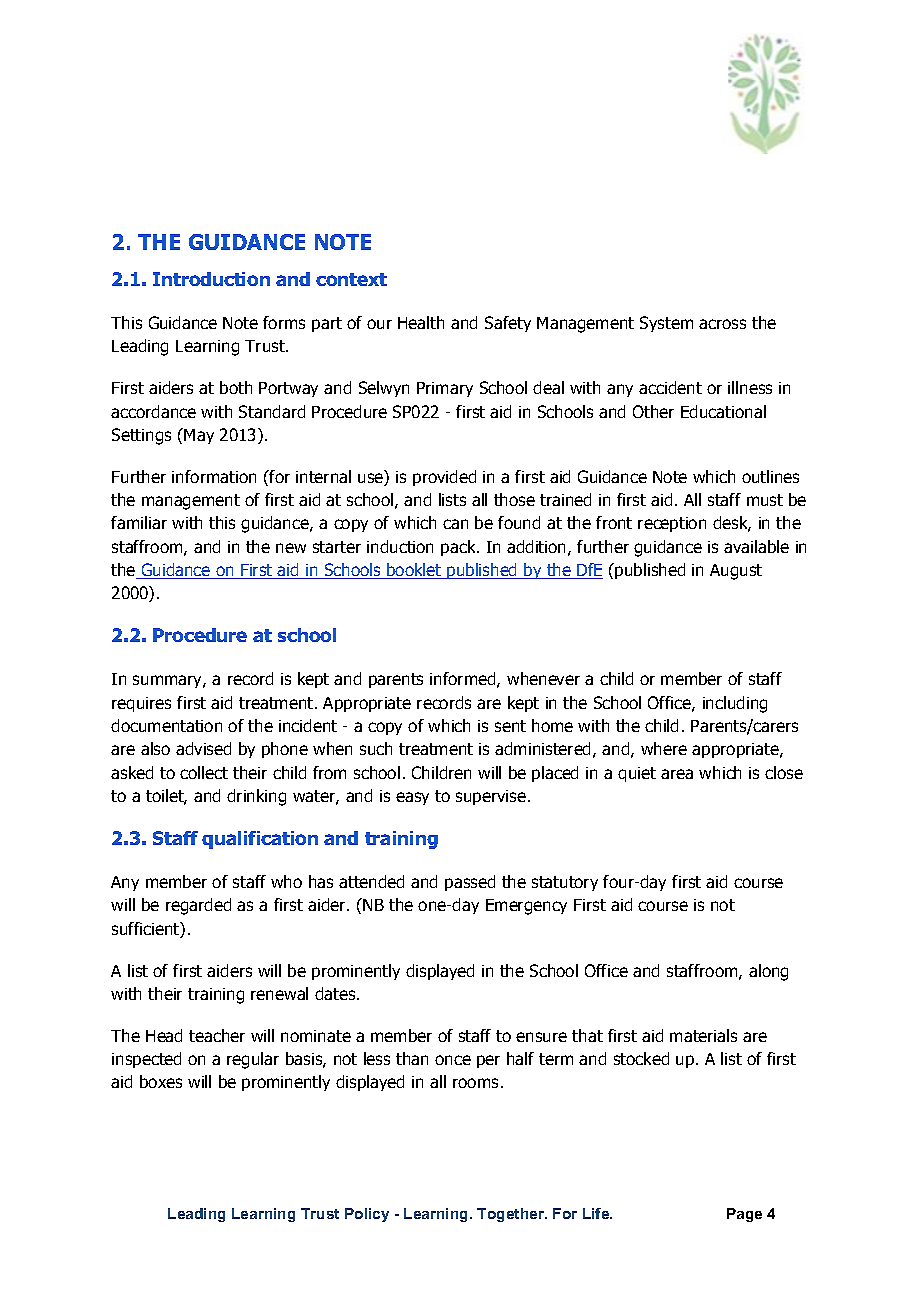 The height and width of the screenshot is (1308, 924). What do you see at coordinates (722, 324) in the screenshot?
I see `across` at bounding box center [722, 324].
